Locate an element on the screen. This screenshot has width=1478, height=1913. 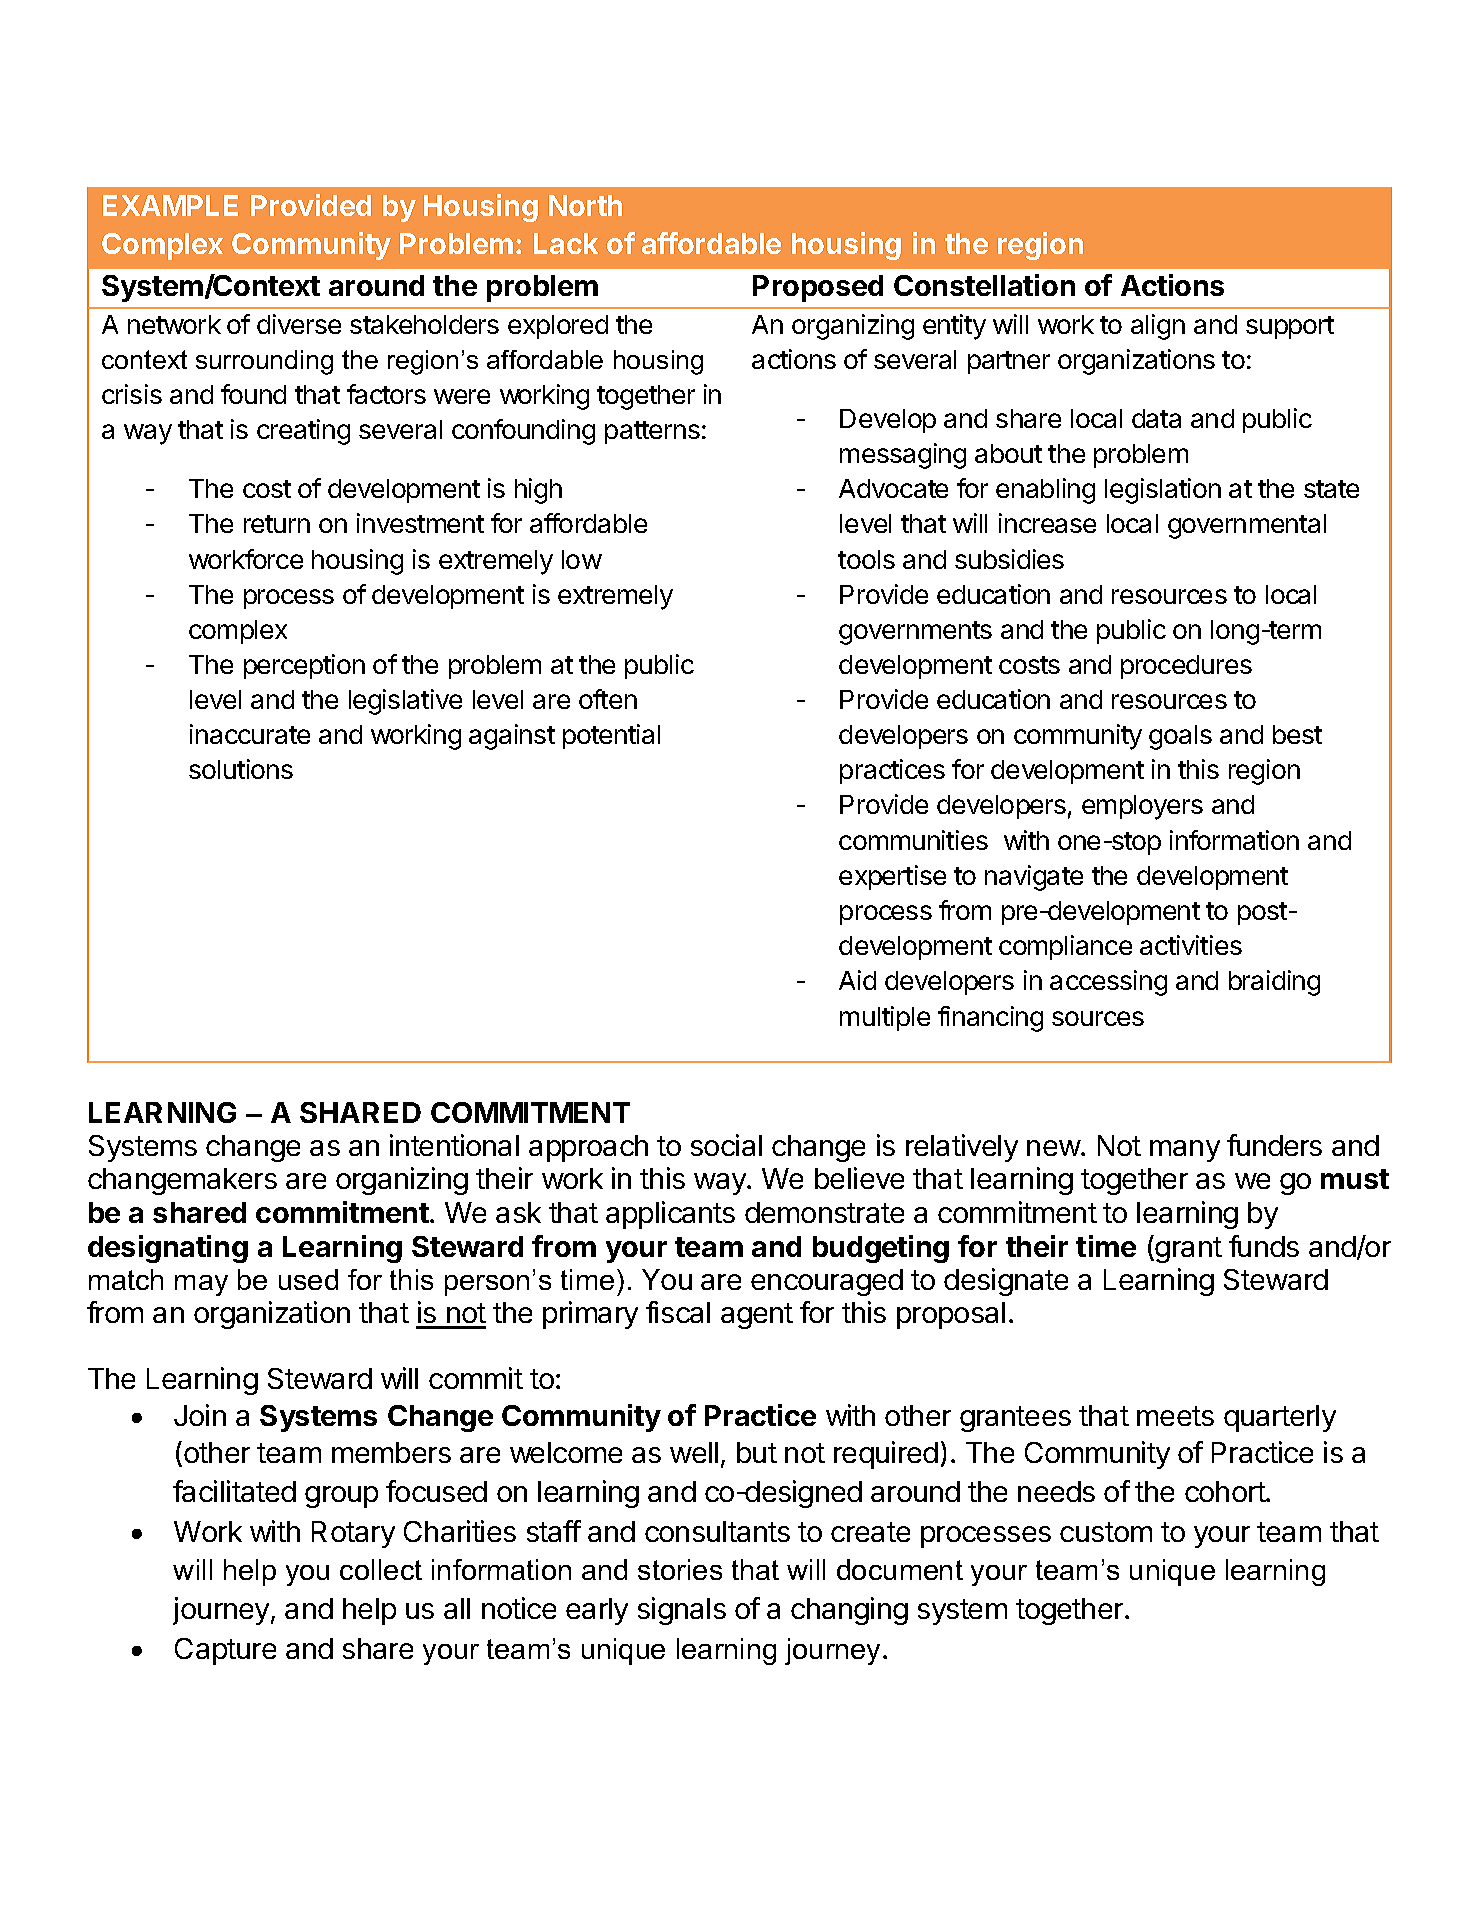
Proposed is located at coordinates (818, 288).
